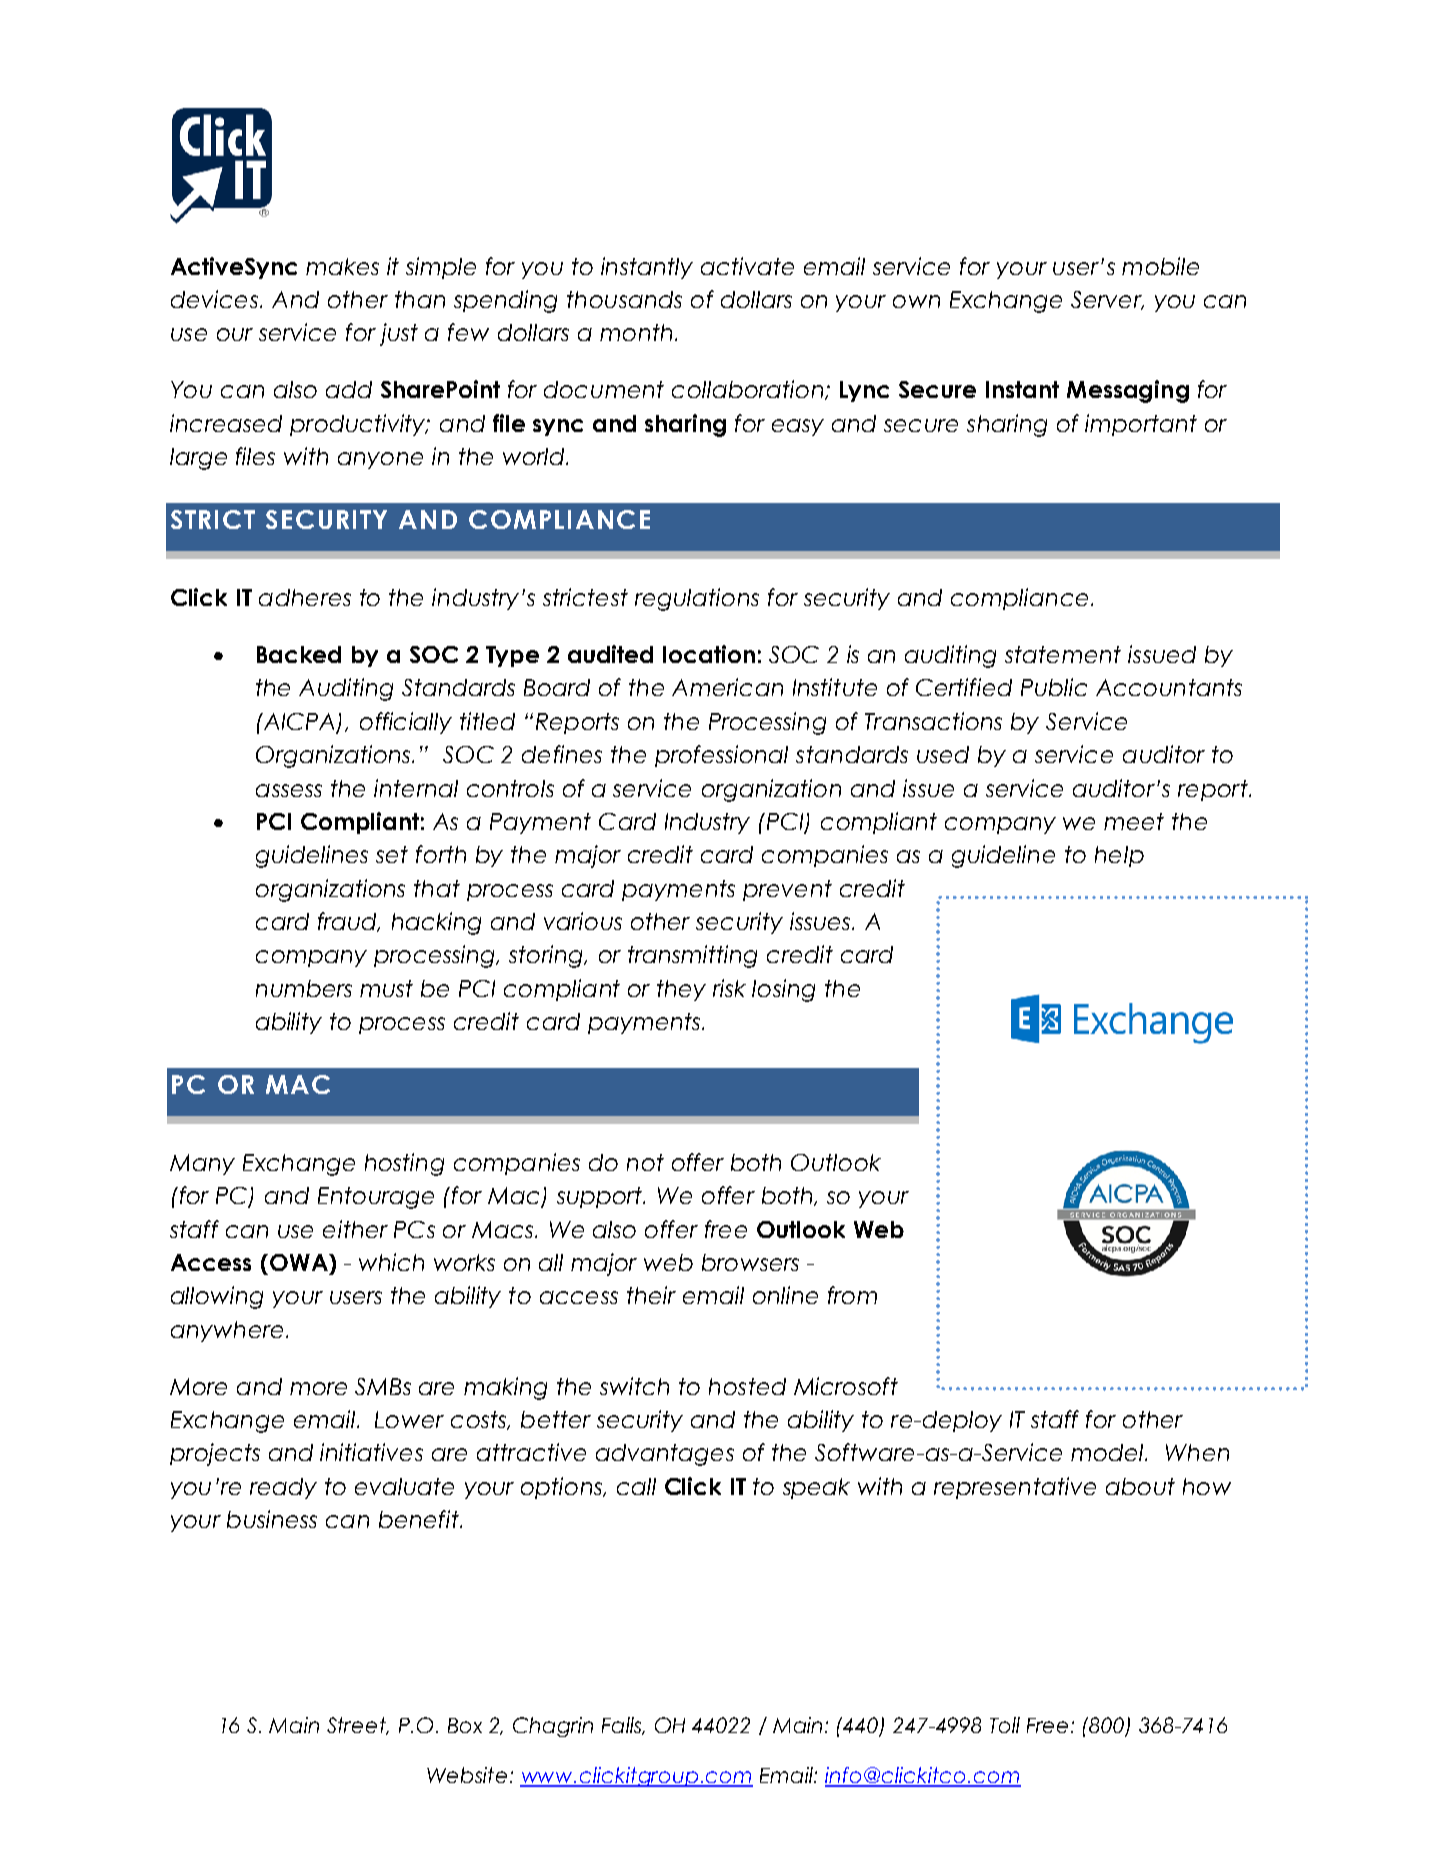 This screenshot has width=1447, height=1873. I want to click on makes, so click(342, 266).
